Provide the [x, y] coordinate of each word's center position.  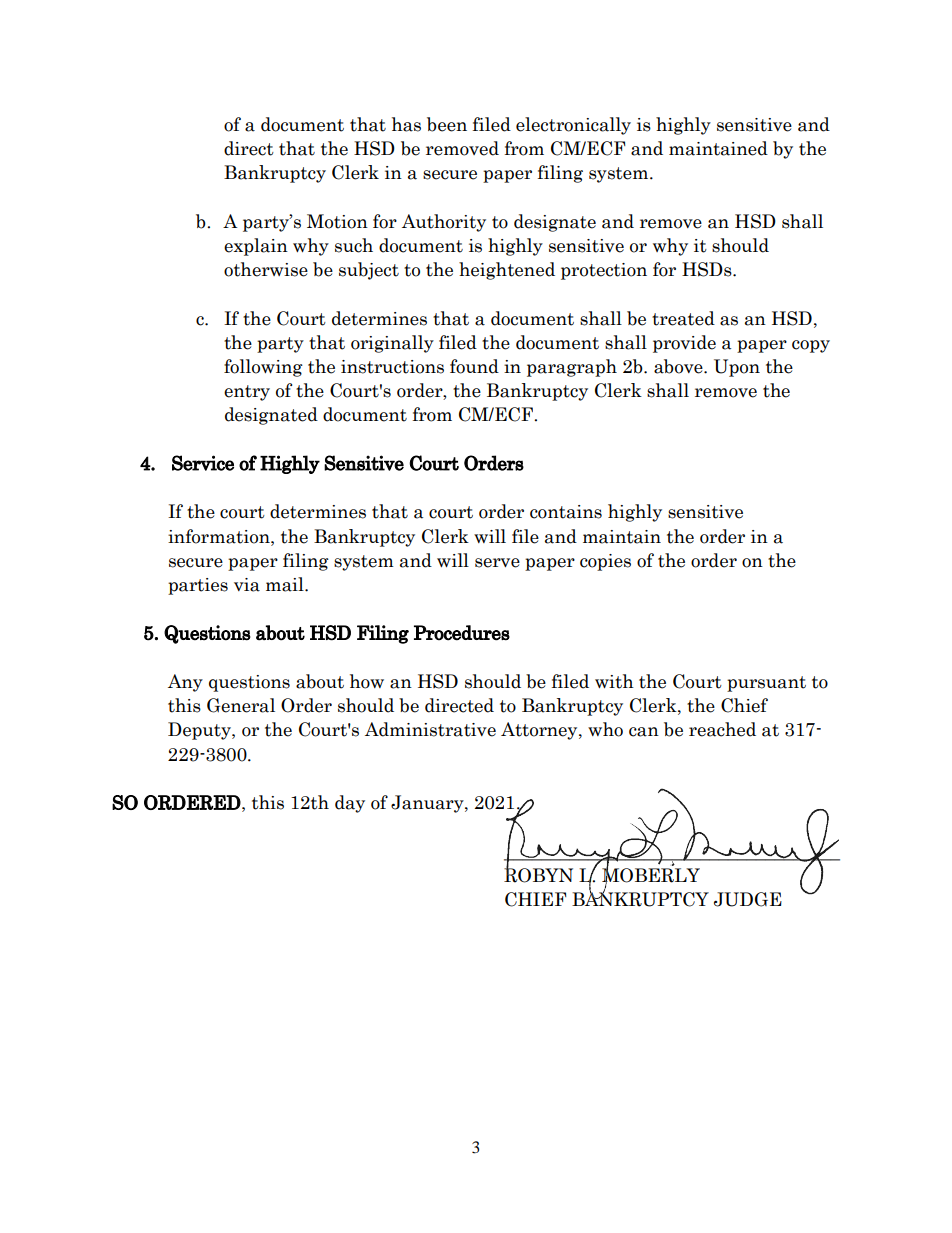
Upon [737, 368]
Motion [337, 221]
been [447, 124]
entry [247, 393]
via [247, 585]
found [474, 366]
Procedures [462, 633]
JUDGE [748, 899]
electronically [573, 126]
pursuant [766, 684]
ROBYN [538, 874]
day [350, 804]
